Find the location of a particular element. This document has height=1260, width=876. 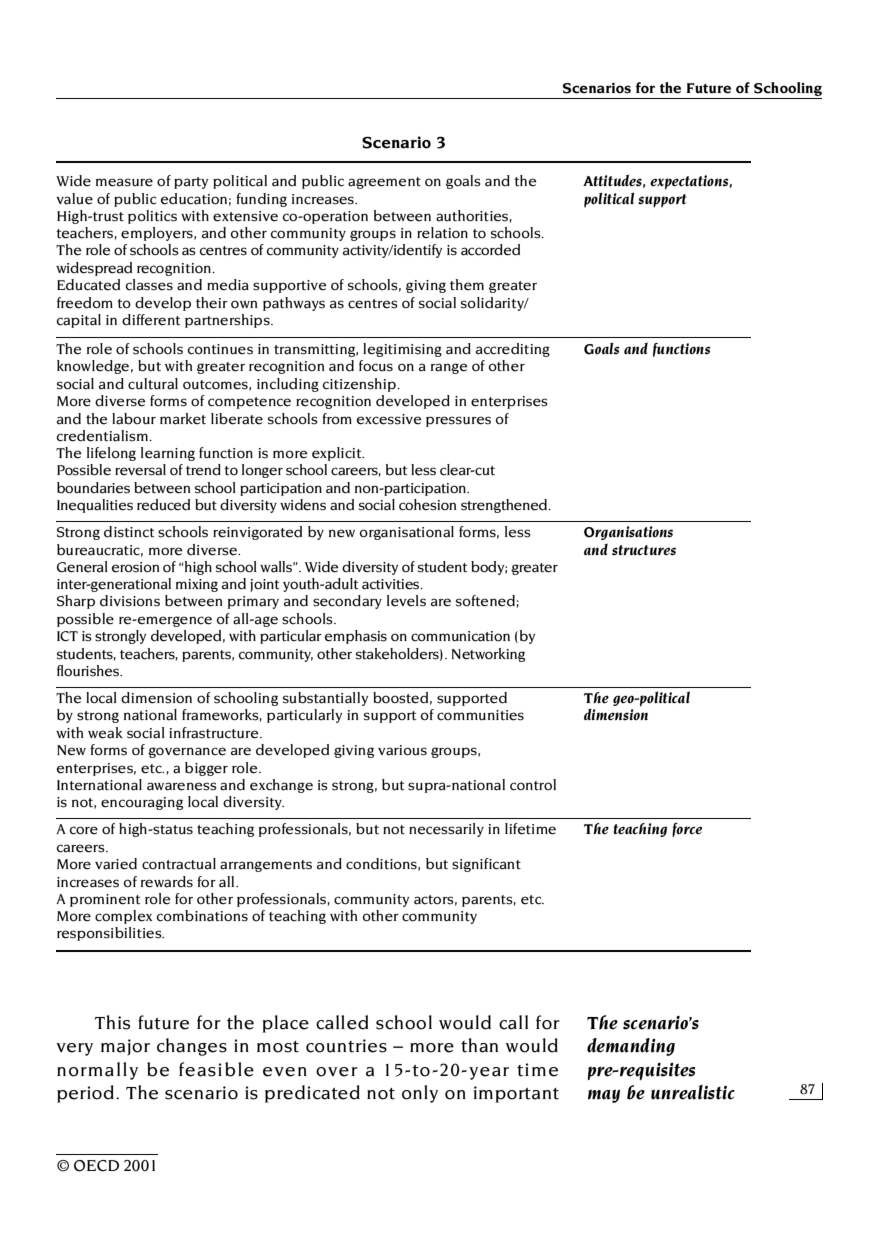

complex is located at coordinates (123, 917).
